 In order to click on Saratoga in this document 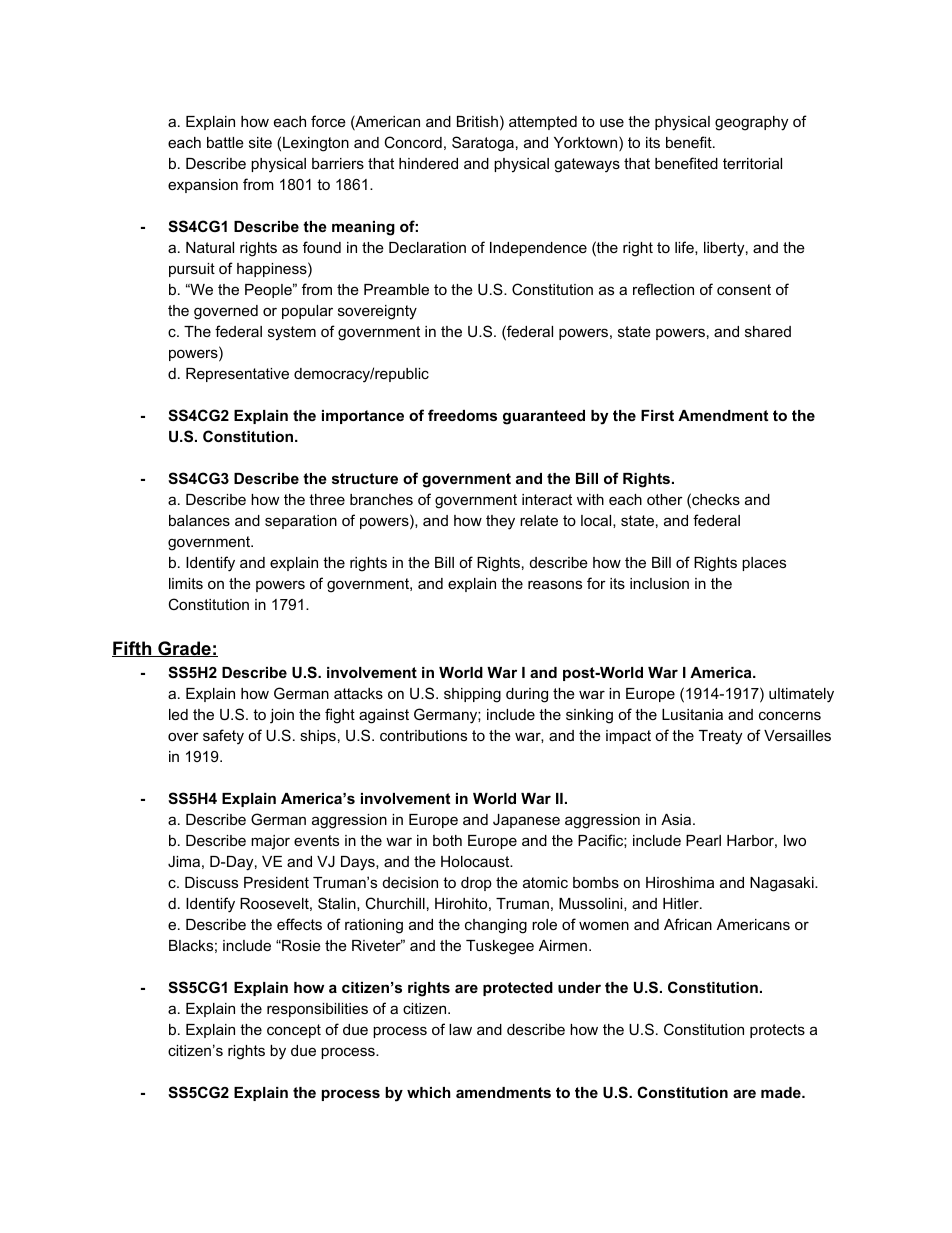, I will do `click(483, 144)`.
